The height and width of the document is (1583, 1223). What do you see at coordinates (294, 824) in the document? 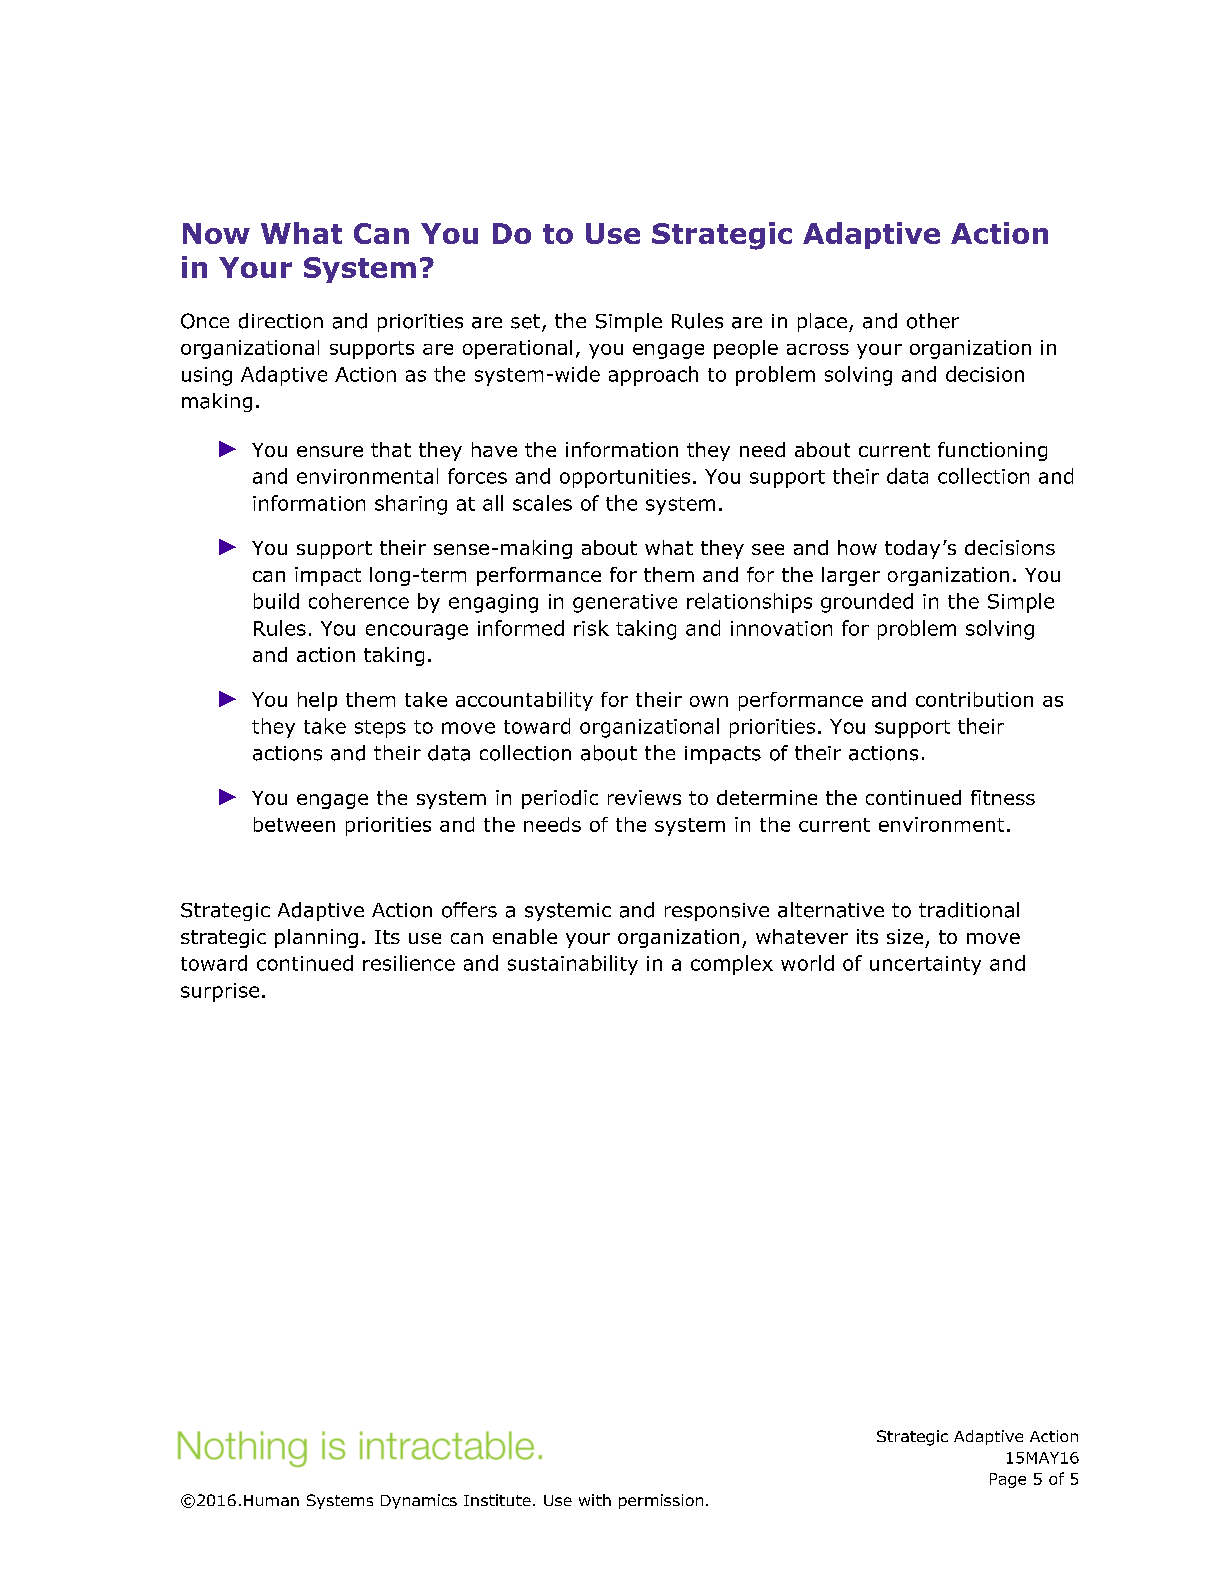
I see `between` at bounding box center [294, 824].
